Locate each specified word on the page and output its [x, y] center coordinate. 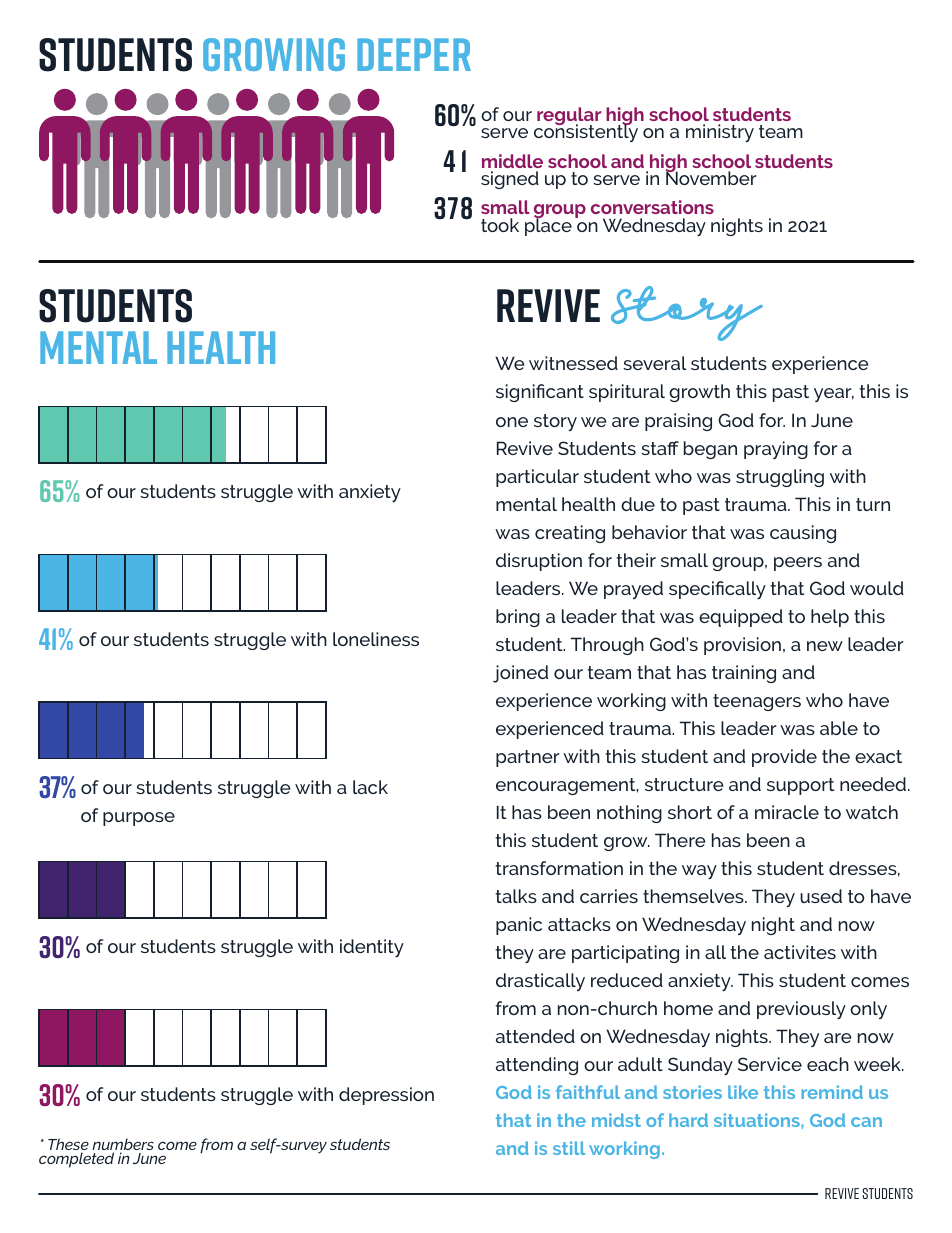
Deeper [414, 54]
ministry [720, 133]
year [834, 395]
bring [518, 618]
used [821, 896]
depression [386, 1096]
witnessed [573, 363]
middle [512, 161]
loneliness [376, 639]
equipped [741, 618]
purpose [139, 819]
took [500, 225]
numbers [123, 1145]
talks [516, 896]
